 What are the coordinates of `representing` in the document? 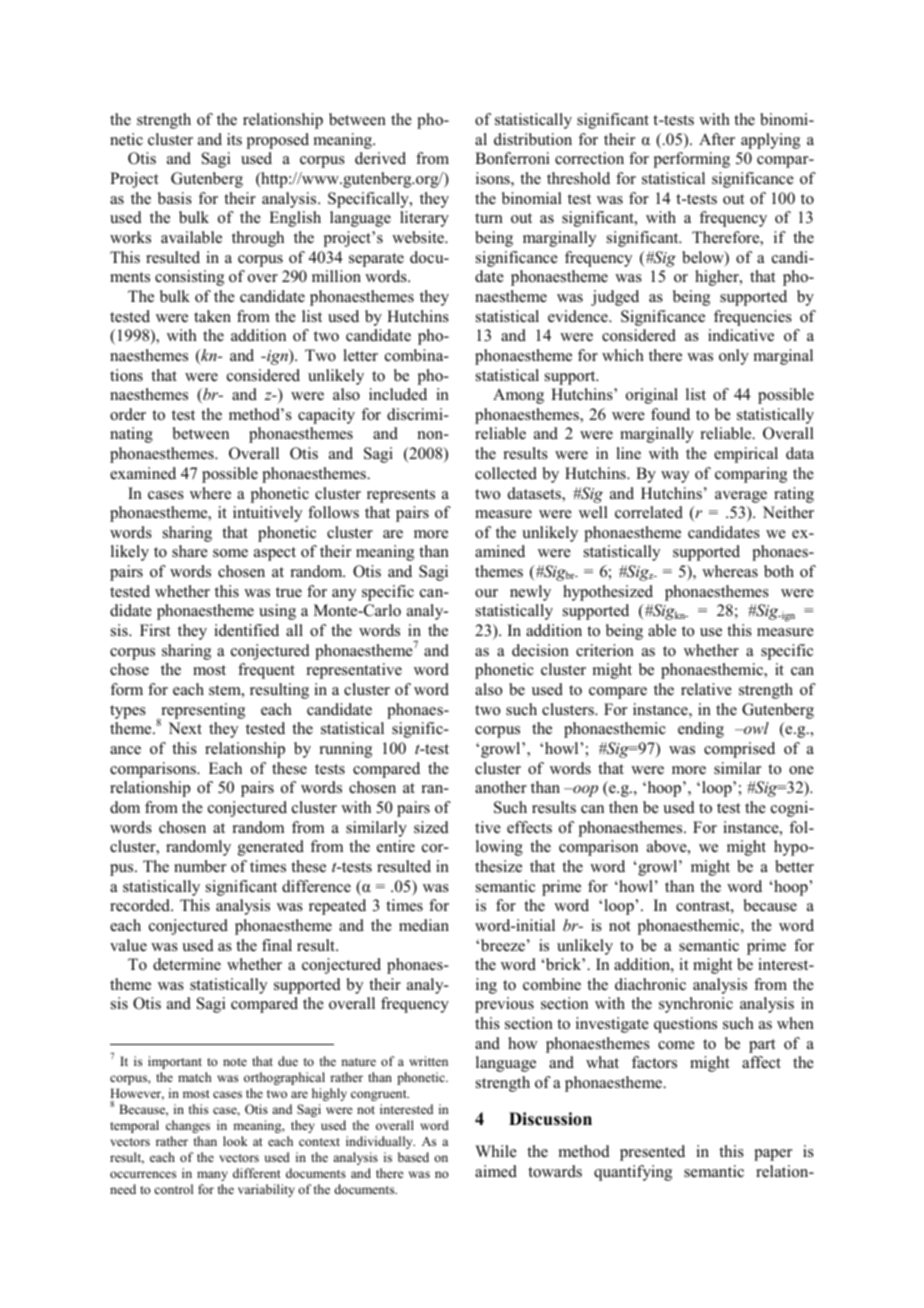 It's located at (202, 712).
